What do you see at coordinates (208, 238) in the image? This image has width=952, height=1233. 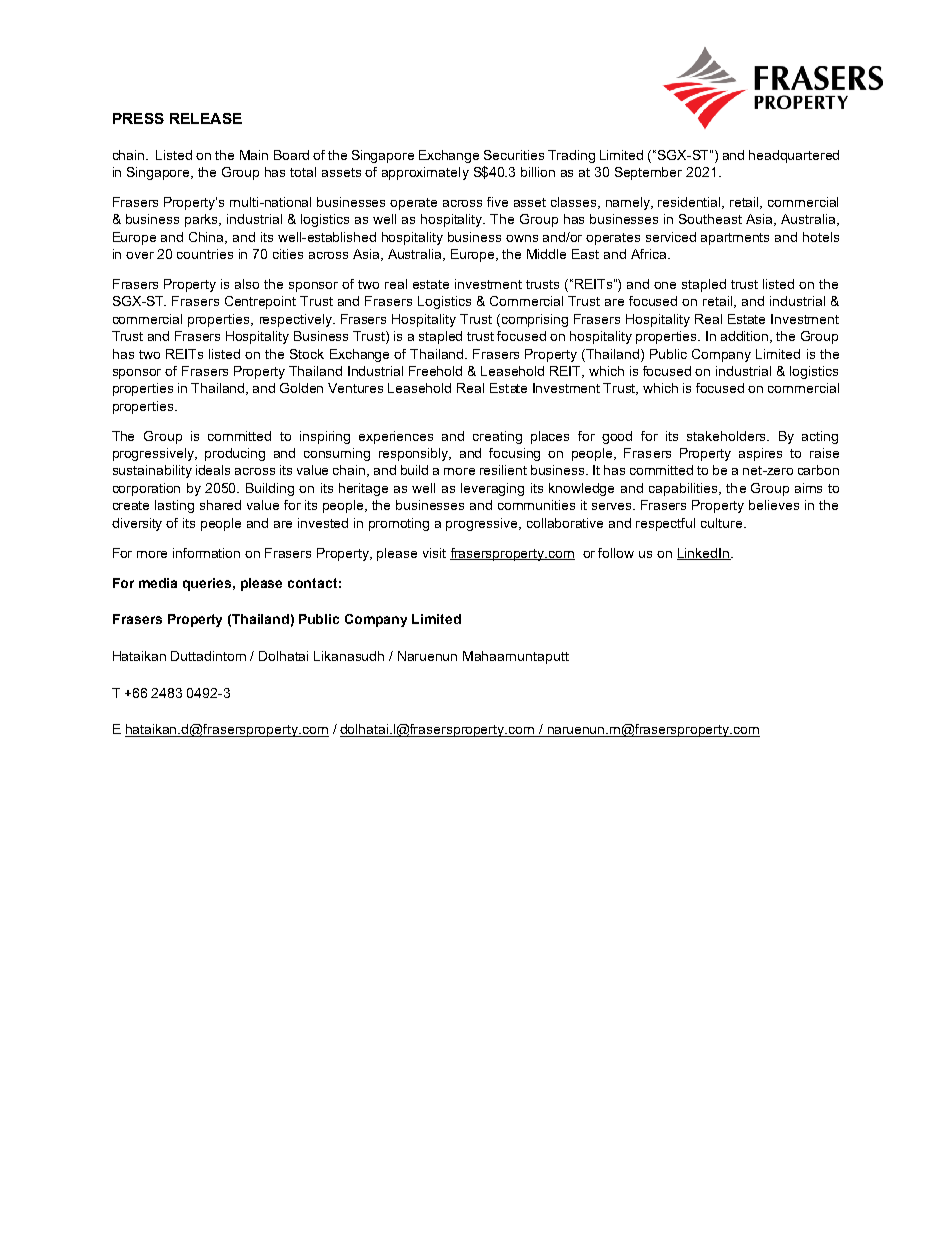 I see `China` at bounding box center [208, 238].
